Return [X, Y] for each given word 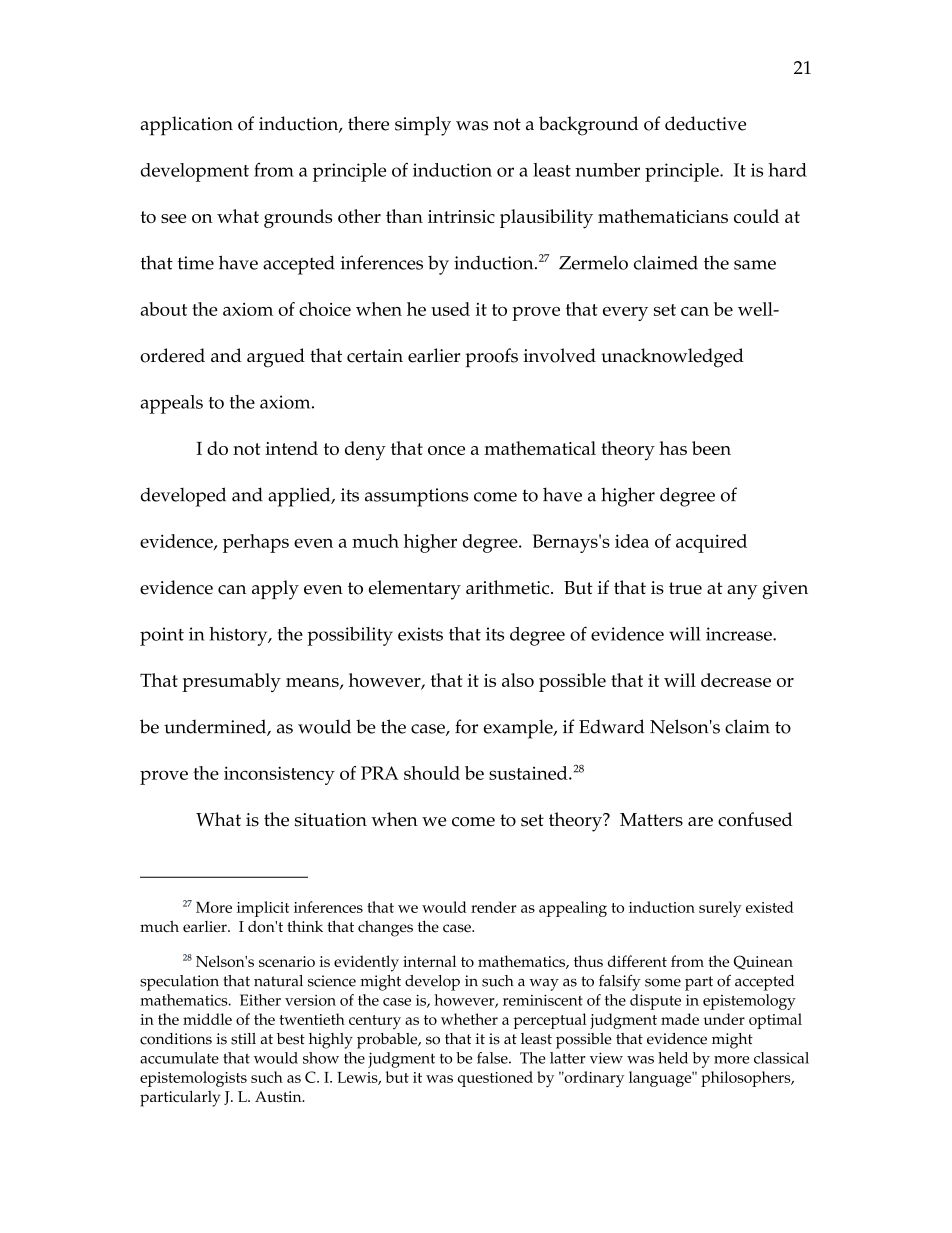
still [243, 1039]
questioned [495, 1079]
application [186, 126]
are [700, 822]
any [742, 592]
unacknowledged [672, 358]
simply [423, 126]
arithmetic [509, 587]
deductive [705, 123]
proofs [491, 358]
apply [275, 590]
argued [276, 358]
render [494, 907]
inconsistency [279, 775]
